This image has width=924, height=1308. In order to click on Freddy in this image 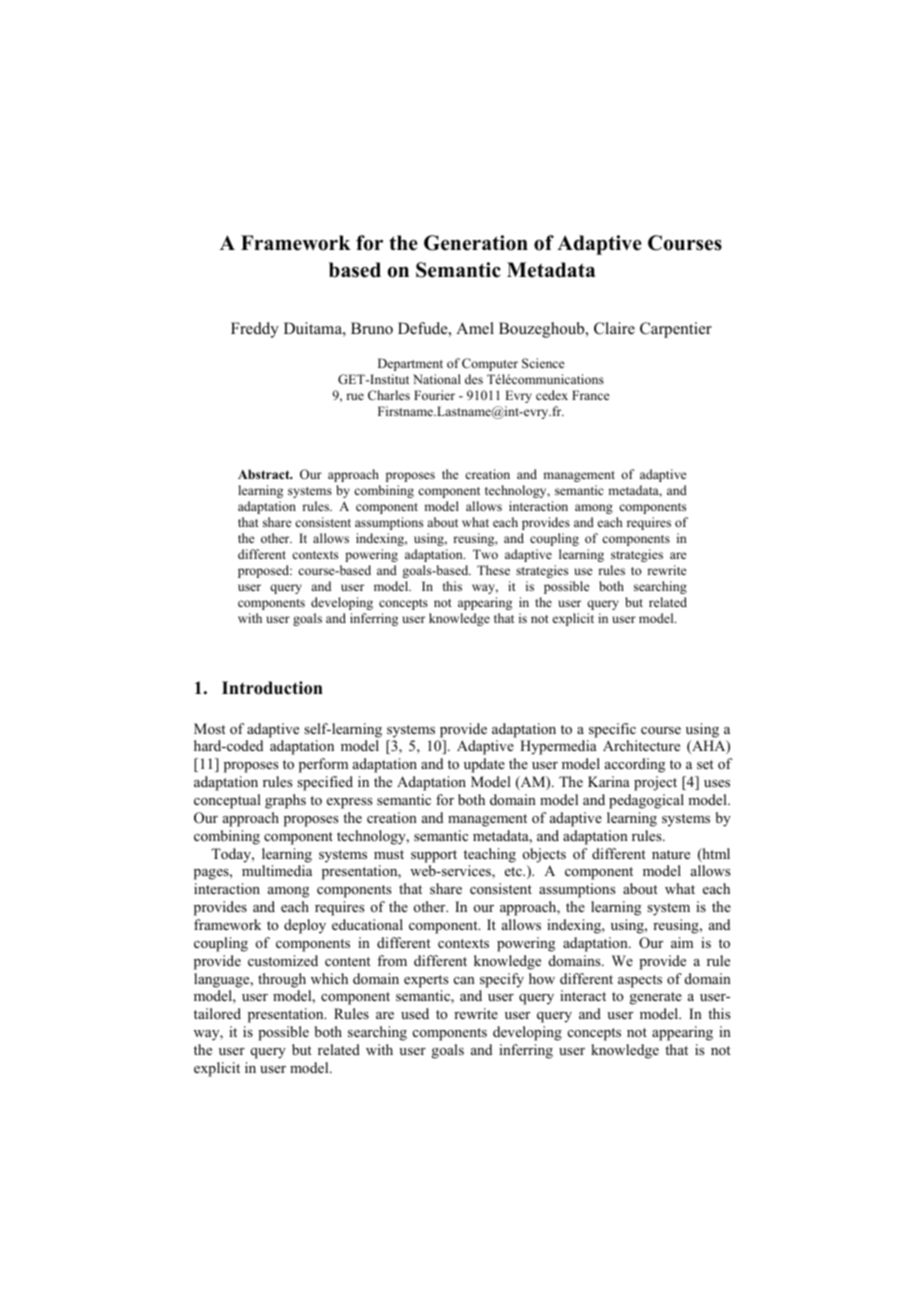, I will do `click(255, 330)`.
